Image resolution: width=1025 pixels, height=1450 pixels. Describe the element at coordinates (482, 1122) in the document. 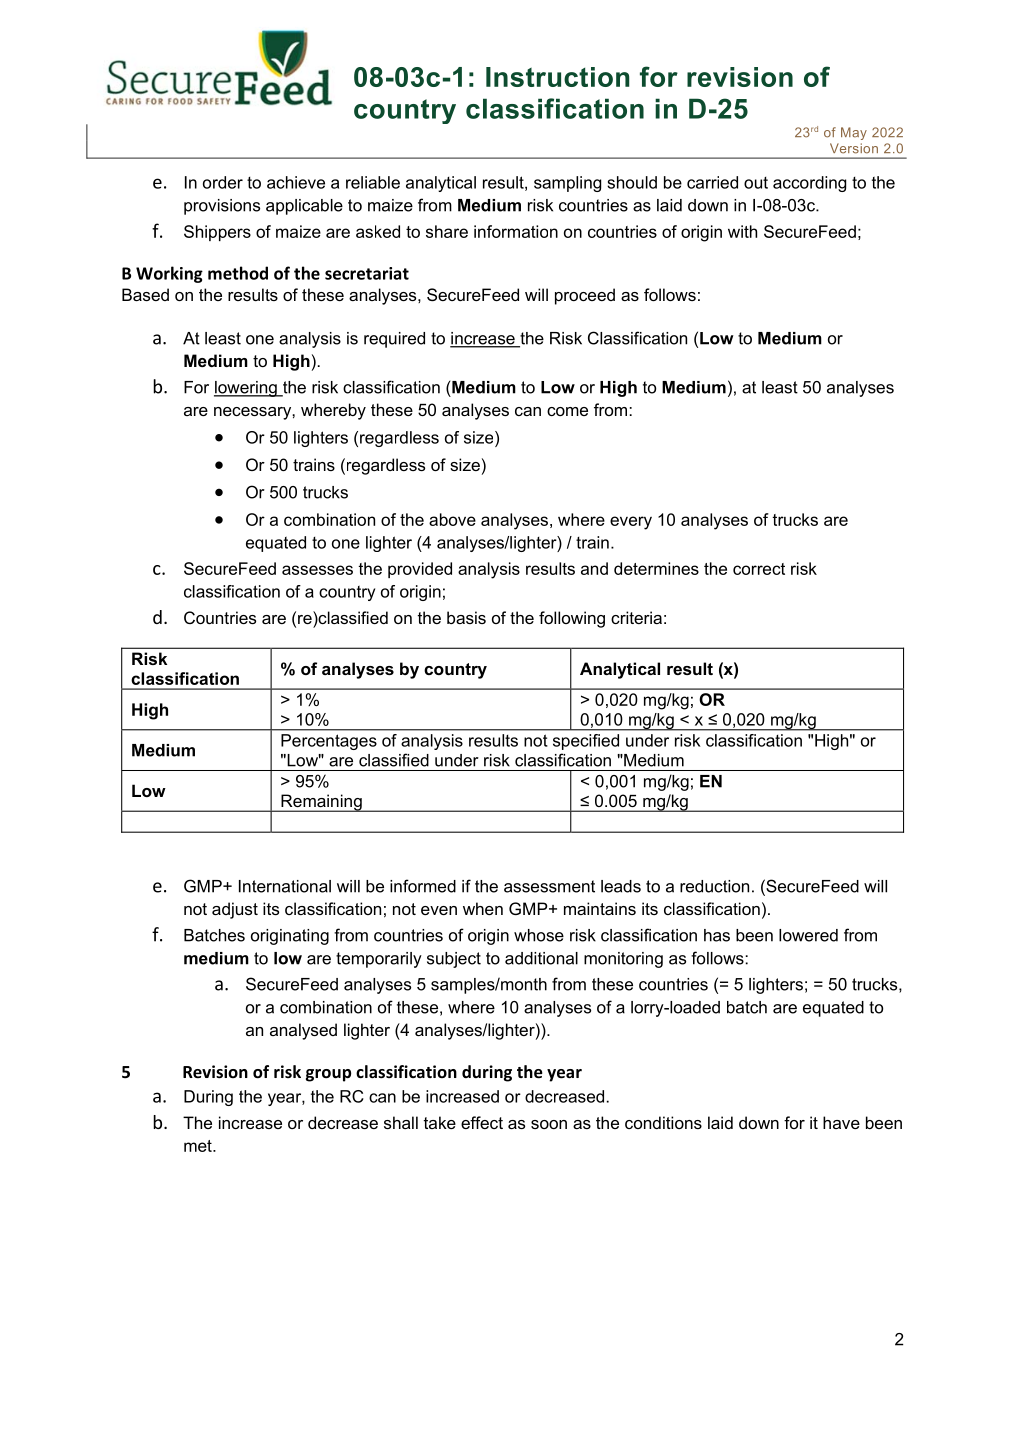

I see `effect` at that location.
